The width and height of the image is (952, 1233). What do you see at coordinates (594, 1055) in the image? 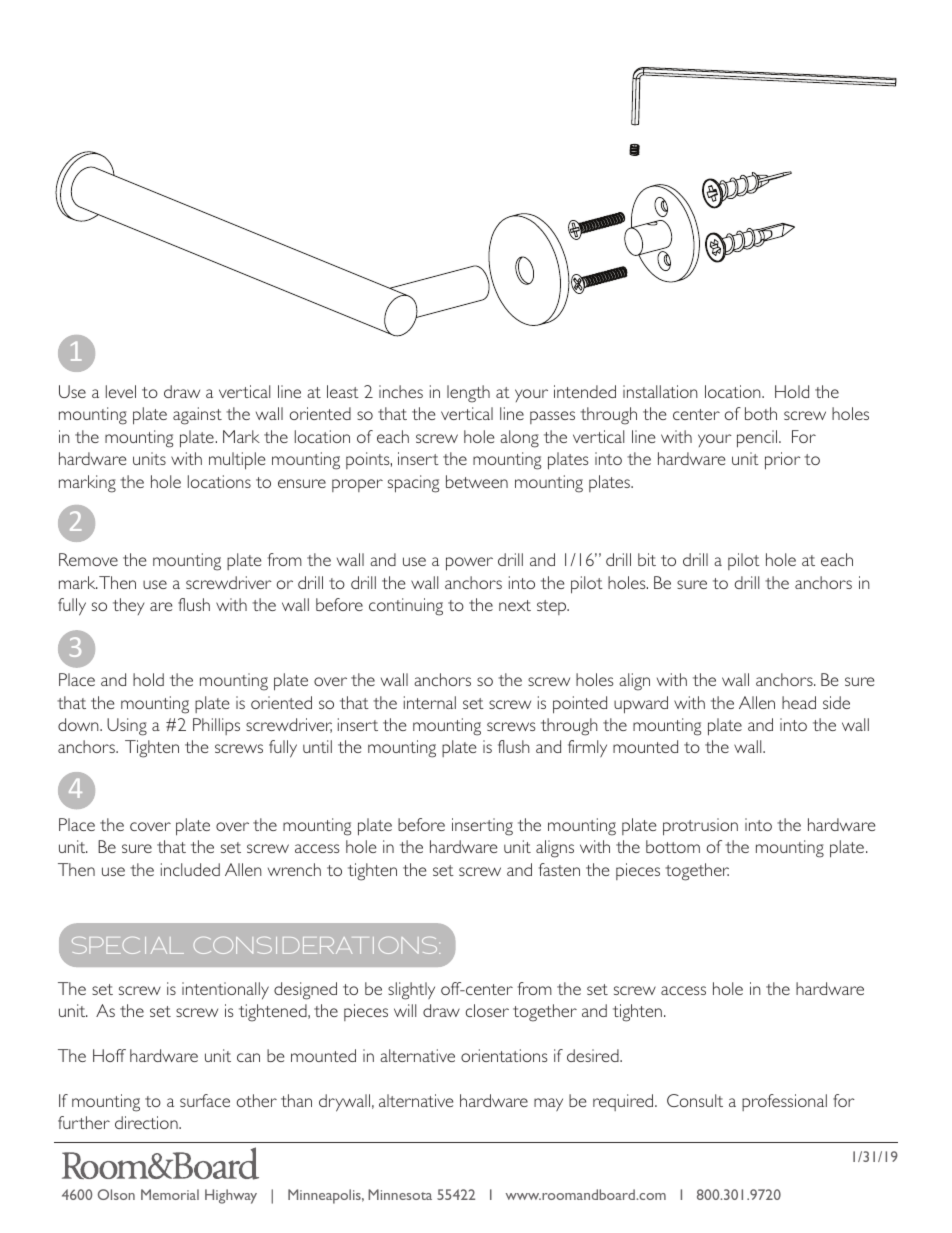
I see `desired` at bounding box center [594, 1055].
